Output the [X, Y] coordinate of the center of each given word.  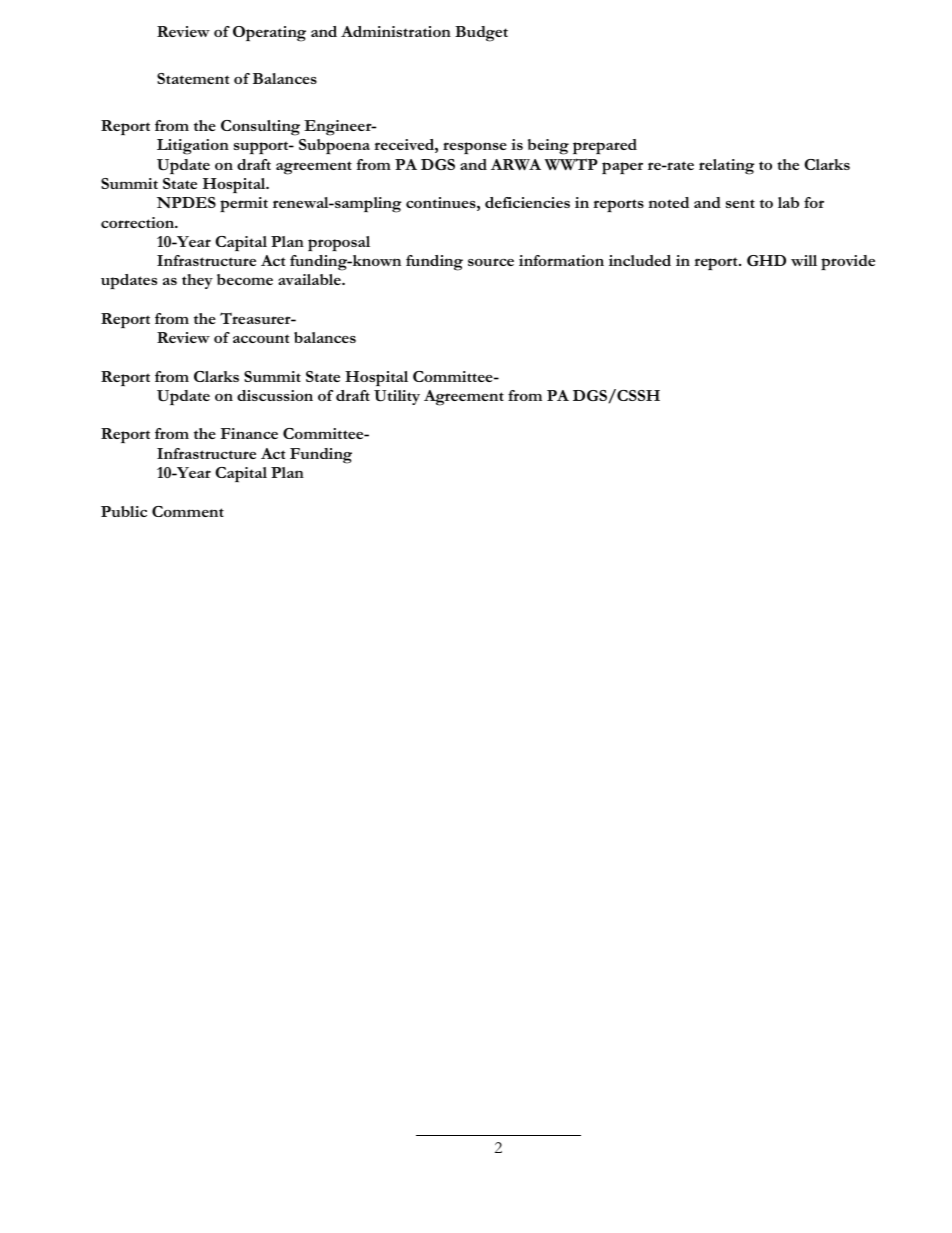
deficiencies [527, 202]
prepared [605, 147]
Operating [269, 34]
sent [740, 203]
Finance [249, 433]
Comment [188, 511]
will [804, 260]
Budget [481, 34]
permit [244, 204]
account [261, 338]
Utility [397, 397]
